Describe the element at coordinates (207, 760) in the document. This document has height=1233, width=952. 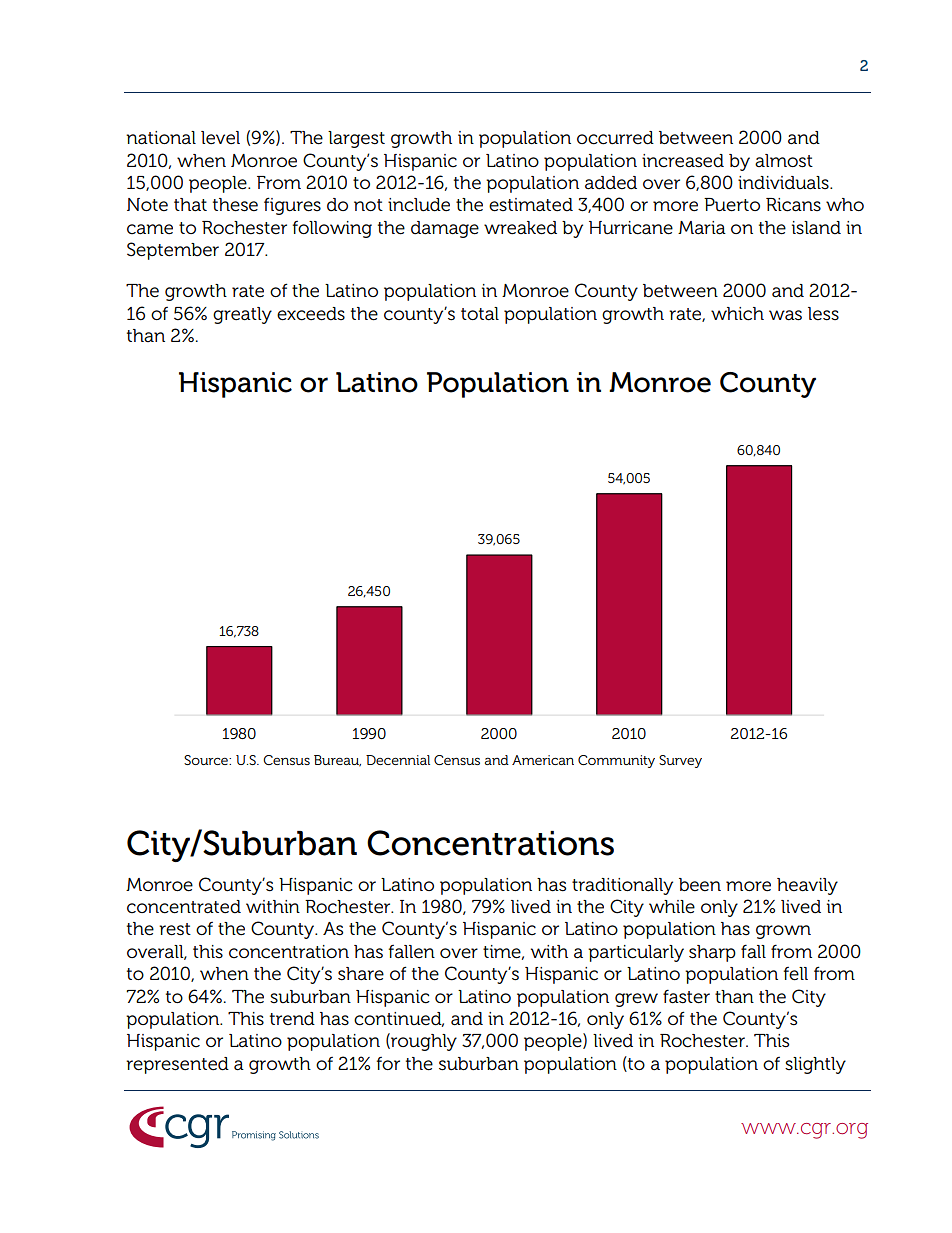
I see `Source` at that location.
